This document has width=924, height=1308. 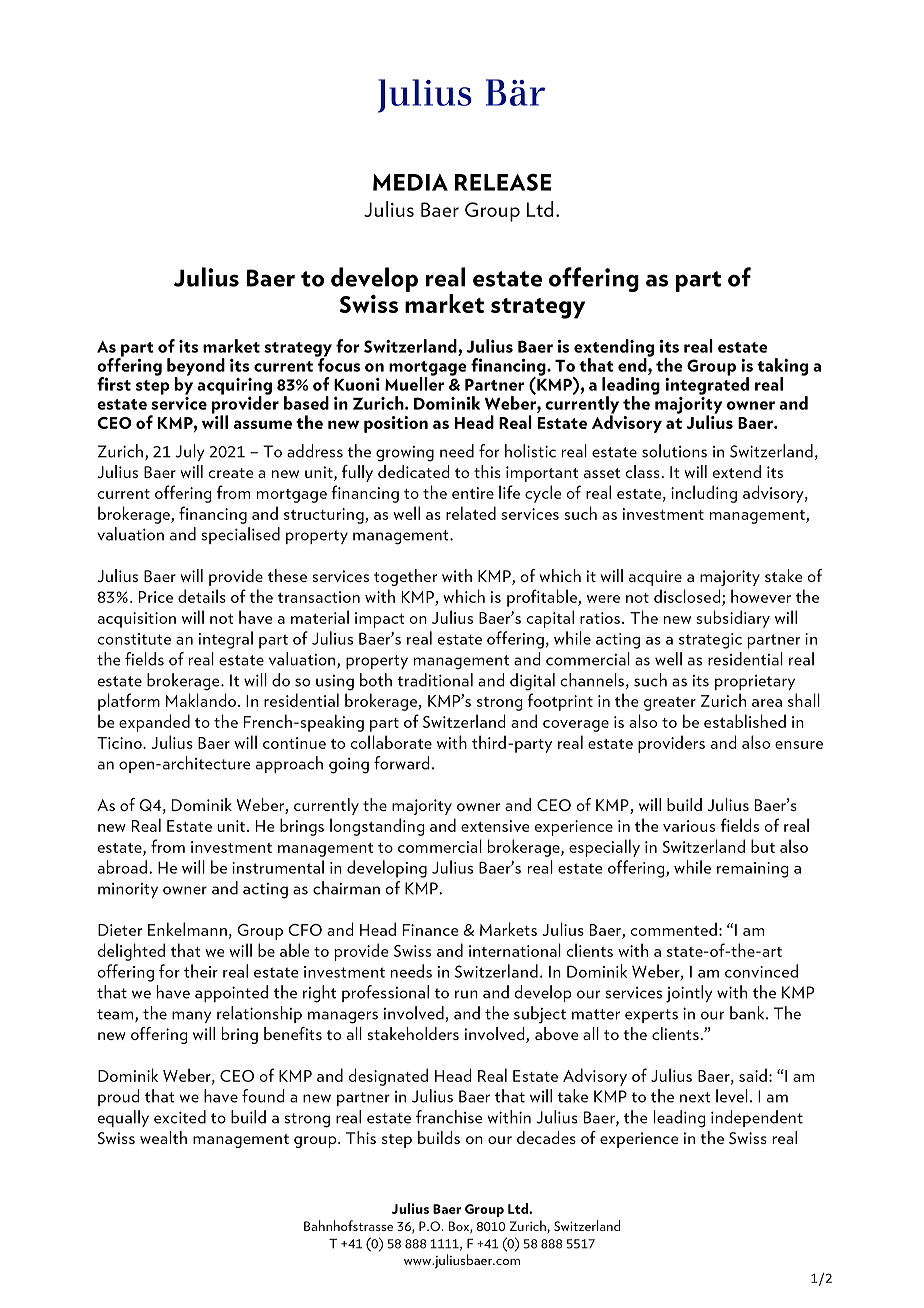 What do you see at coordinates (704, 494) in the document?
I see `including` at bounding box center [704, 494].
